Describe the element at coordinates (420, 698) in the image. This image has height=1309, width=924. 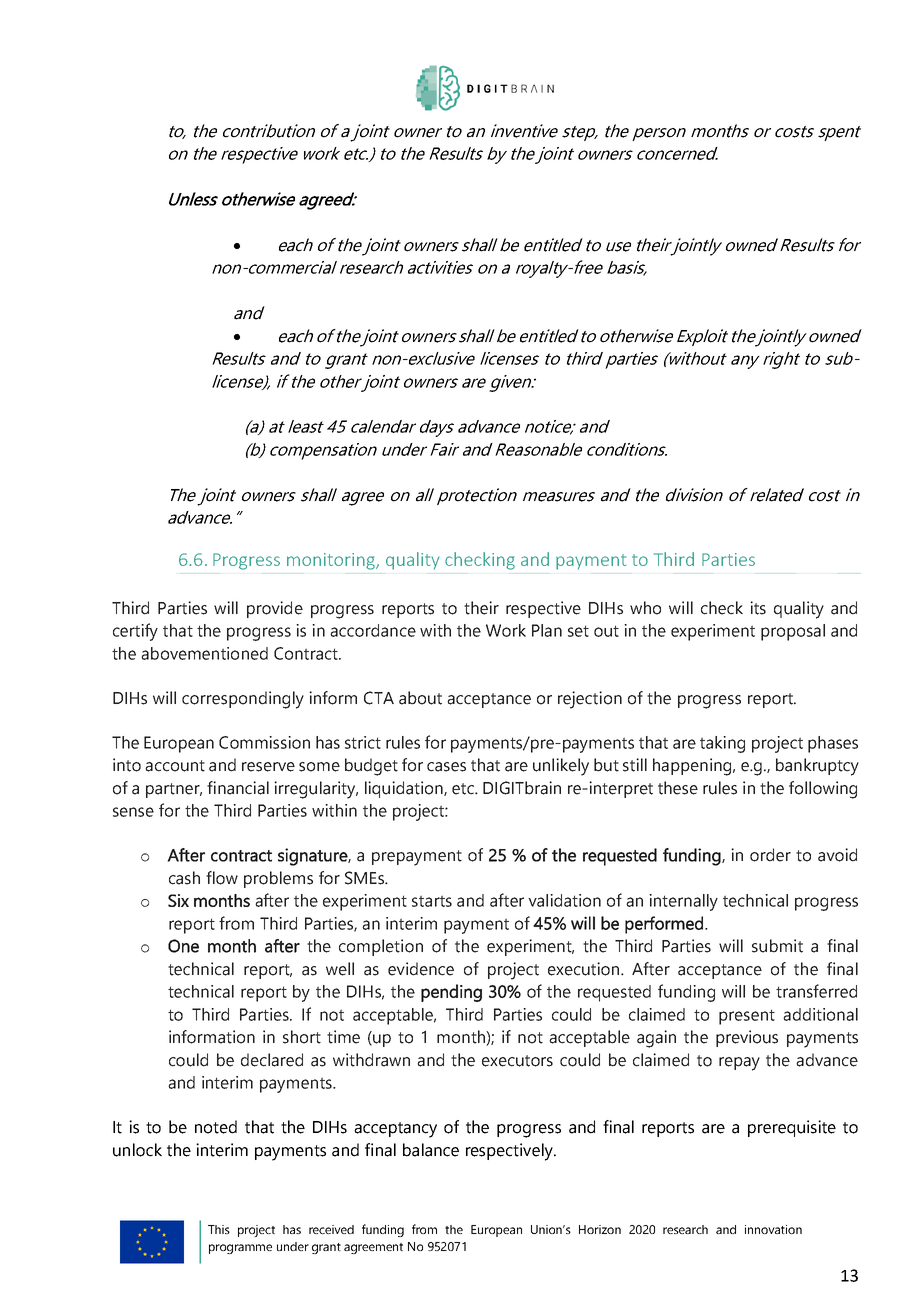
I see `about` at that location.
